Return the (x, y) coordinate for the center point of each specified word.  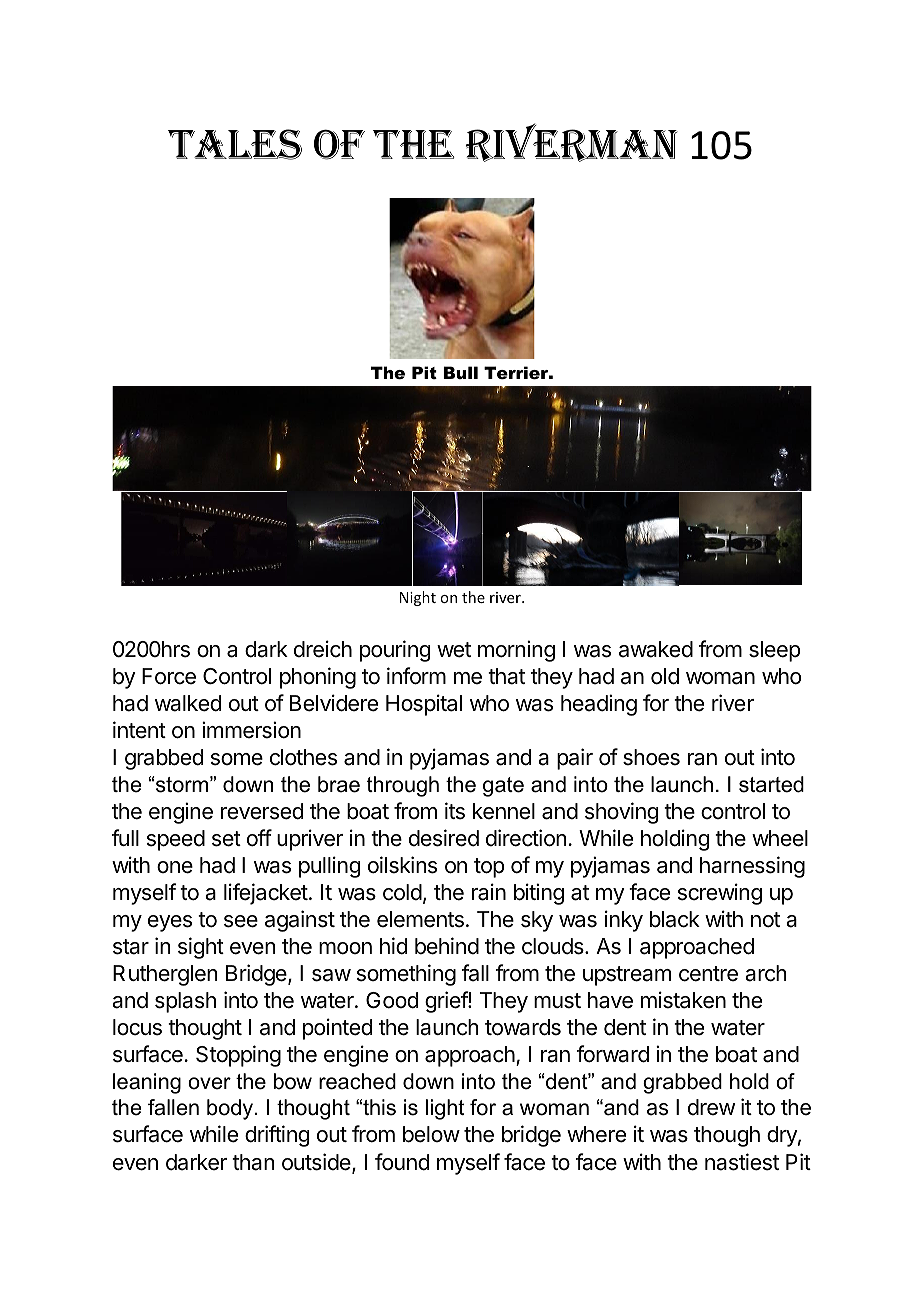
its (455, 811)
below (431, 1134)
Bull (460, 372)
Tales (235, 144)
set (226, 839)
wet (454, 650)
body (230, 1109)
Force (169, 676)
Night (418, 598)
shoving (621, 813)
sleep (774, 651)
